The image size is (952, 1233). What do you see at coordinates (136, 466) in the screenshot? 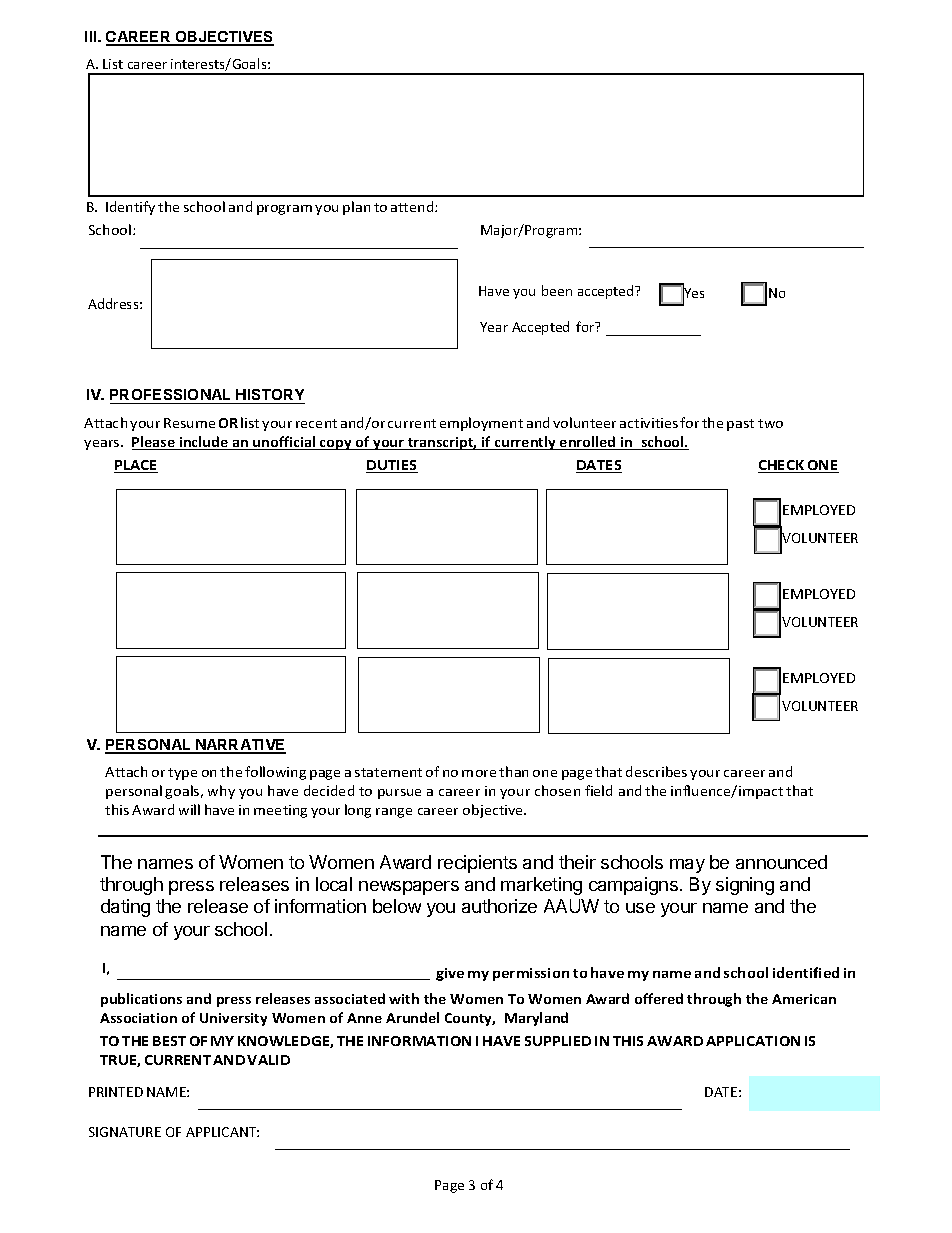
I see `PLACE` at bounding box center [136, 466].
